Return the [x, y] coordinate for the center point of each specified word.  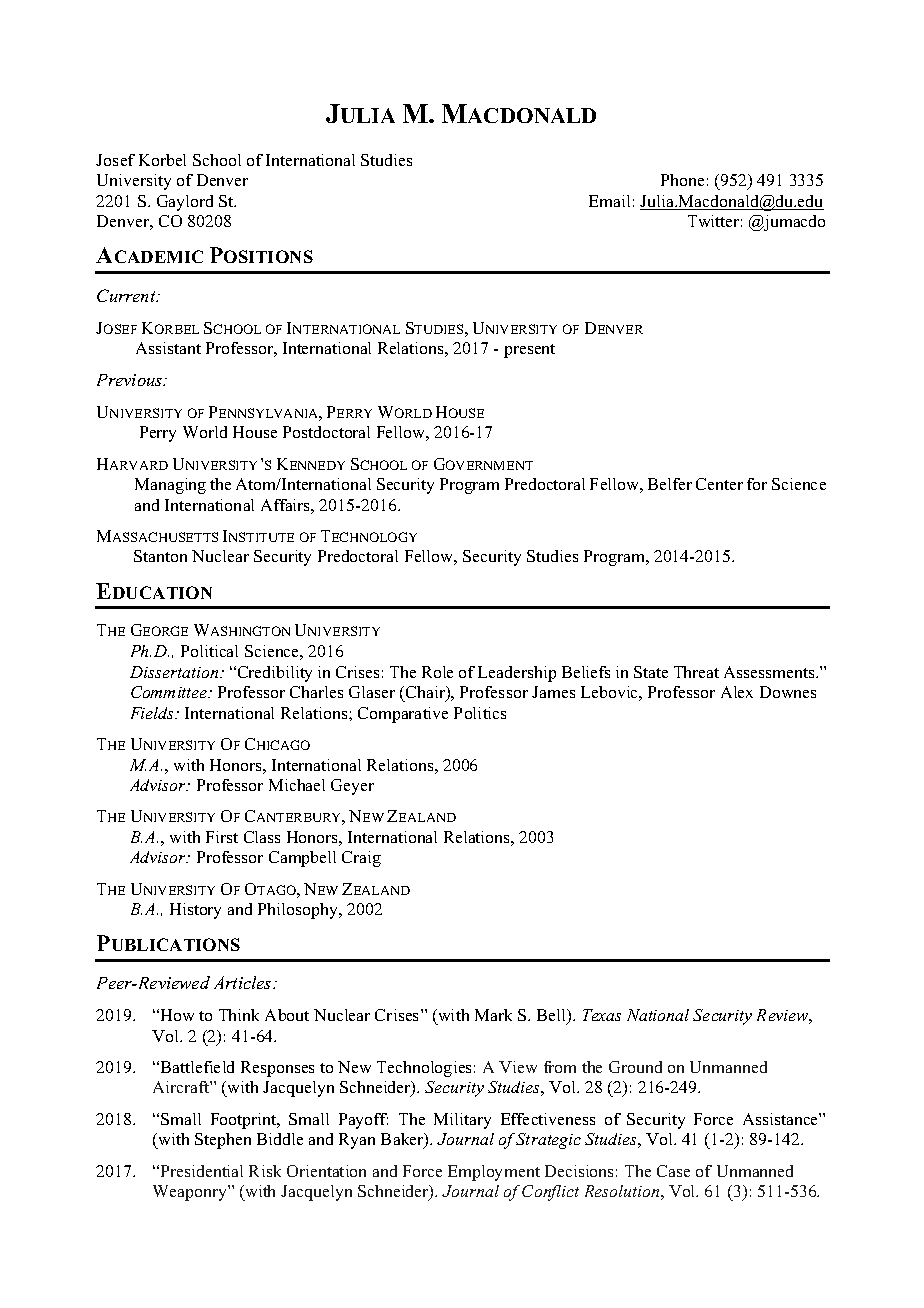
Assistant [168, 348]
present [529, 351]
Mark [493, 1015]
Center [719, 484]
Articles [244, 982]
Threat [696, 672]
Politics [480, 713]
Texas [602, 1015]
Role [437, 672]
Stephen [223, 1141]
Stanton [160, 556]
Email [609, 201]
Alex [737, 692]
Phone [682, 180]
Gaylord [185, 203]
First [222, 837]
